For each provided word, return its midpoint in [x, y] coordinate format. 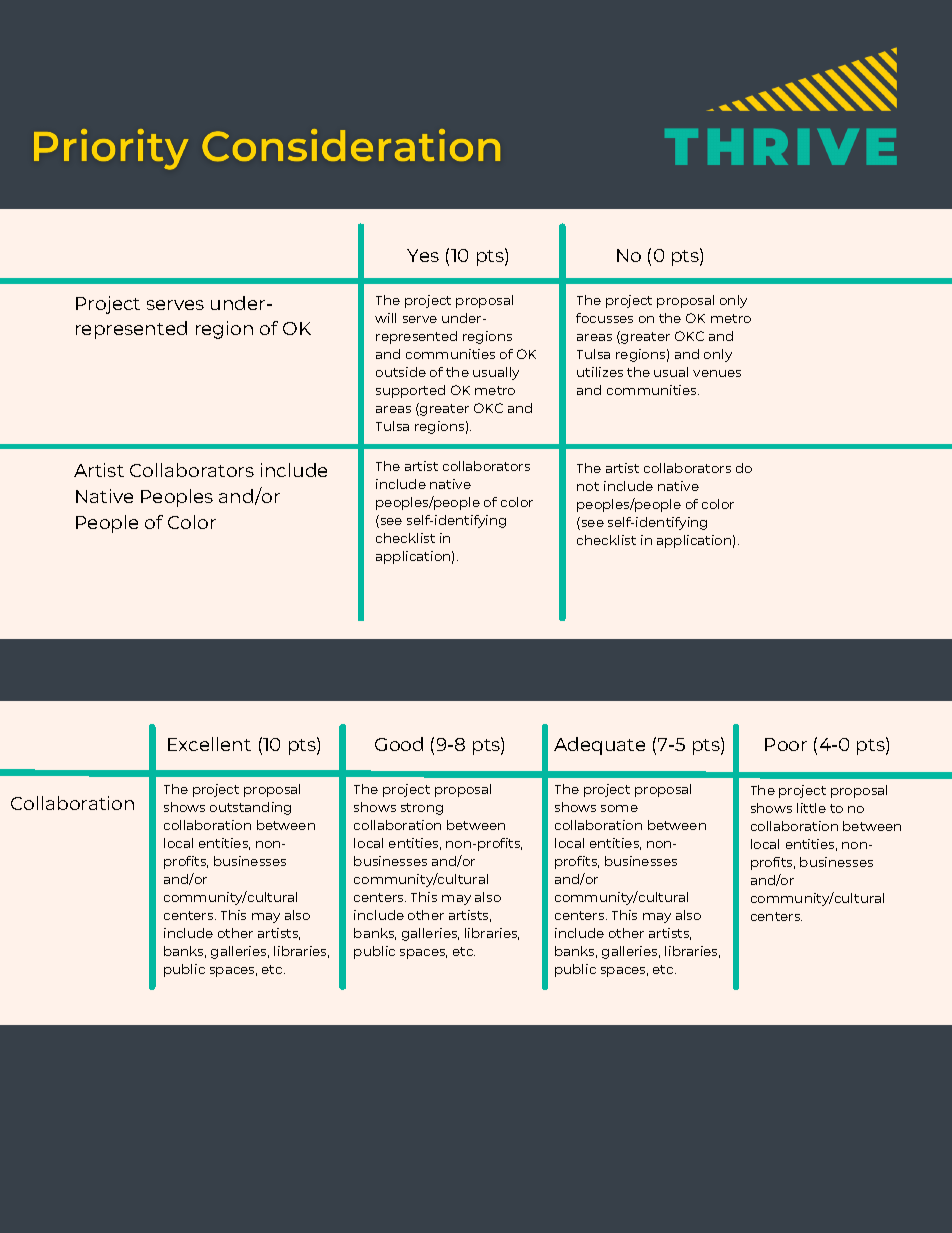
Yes [423, 255]
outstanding [250, 808]
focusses [604, 318]
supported [410, 391]
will [385, 318]
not [588, 486]
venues [717, 373]
